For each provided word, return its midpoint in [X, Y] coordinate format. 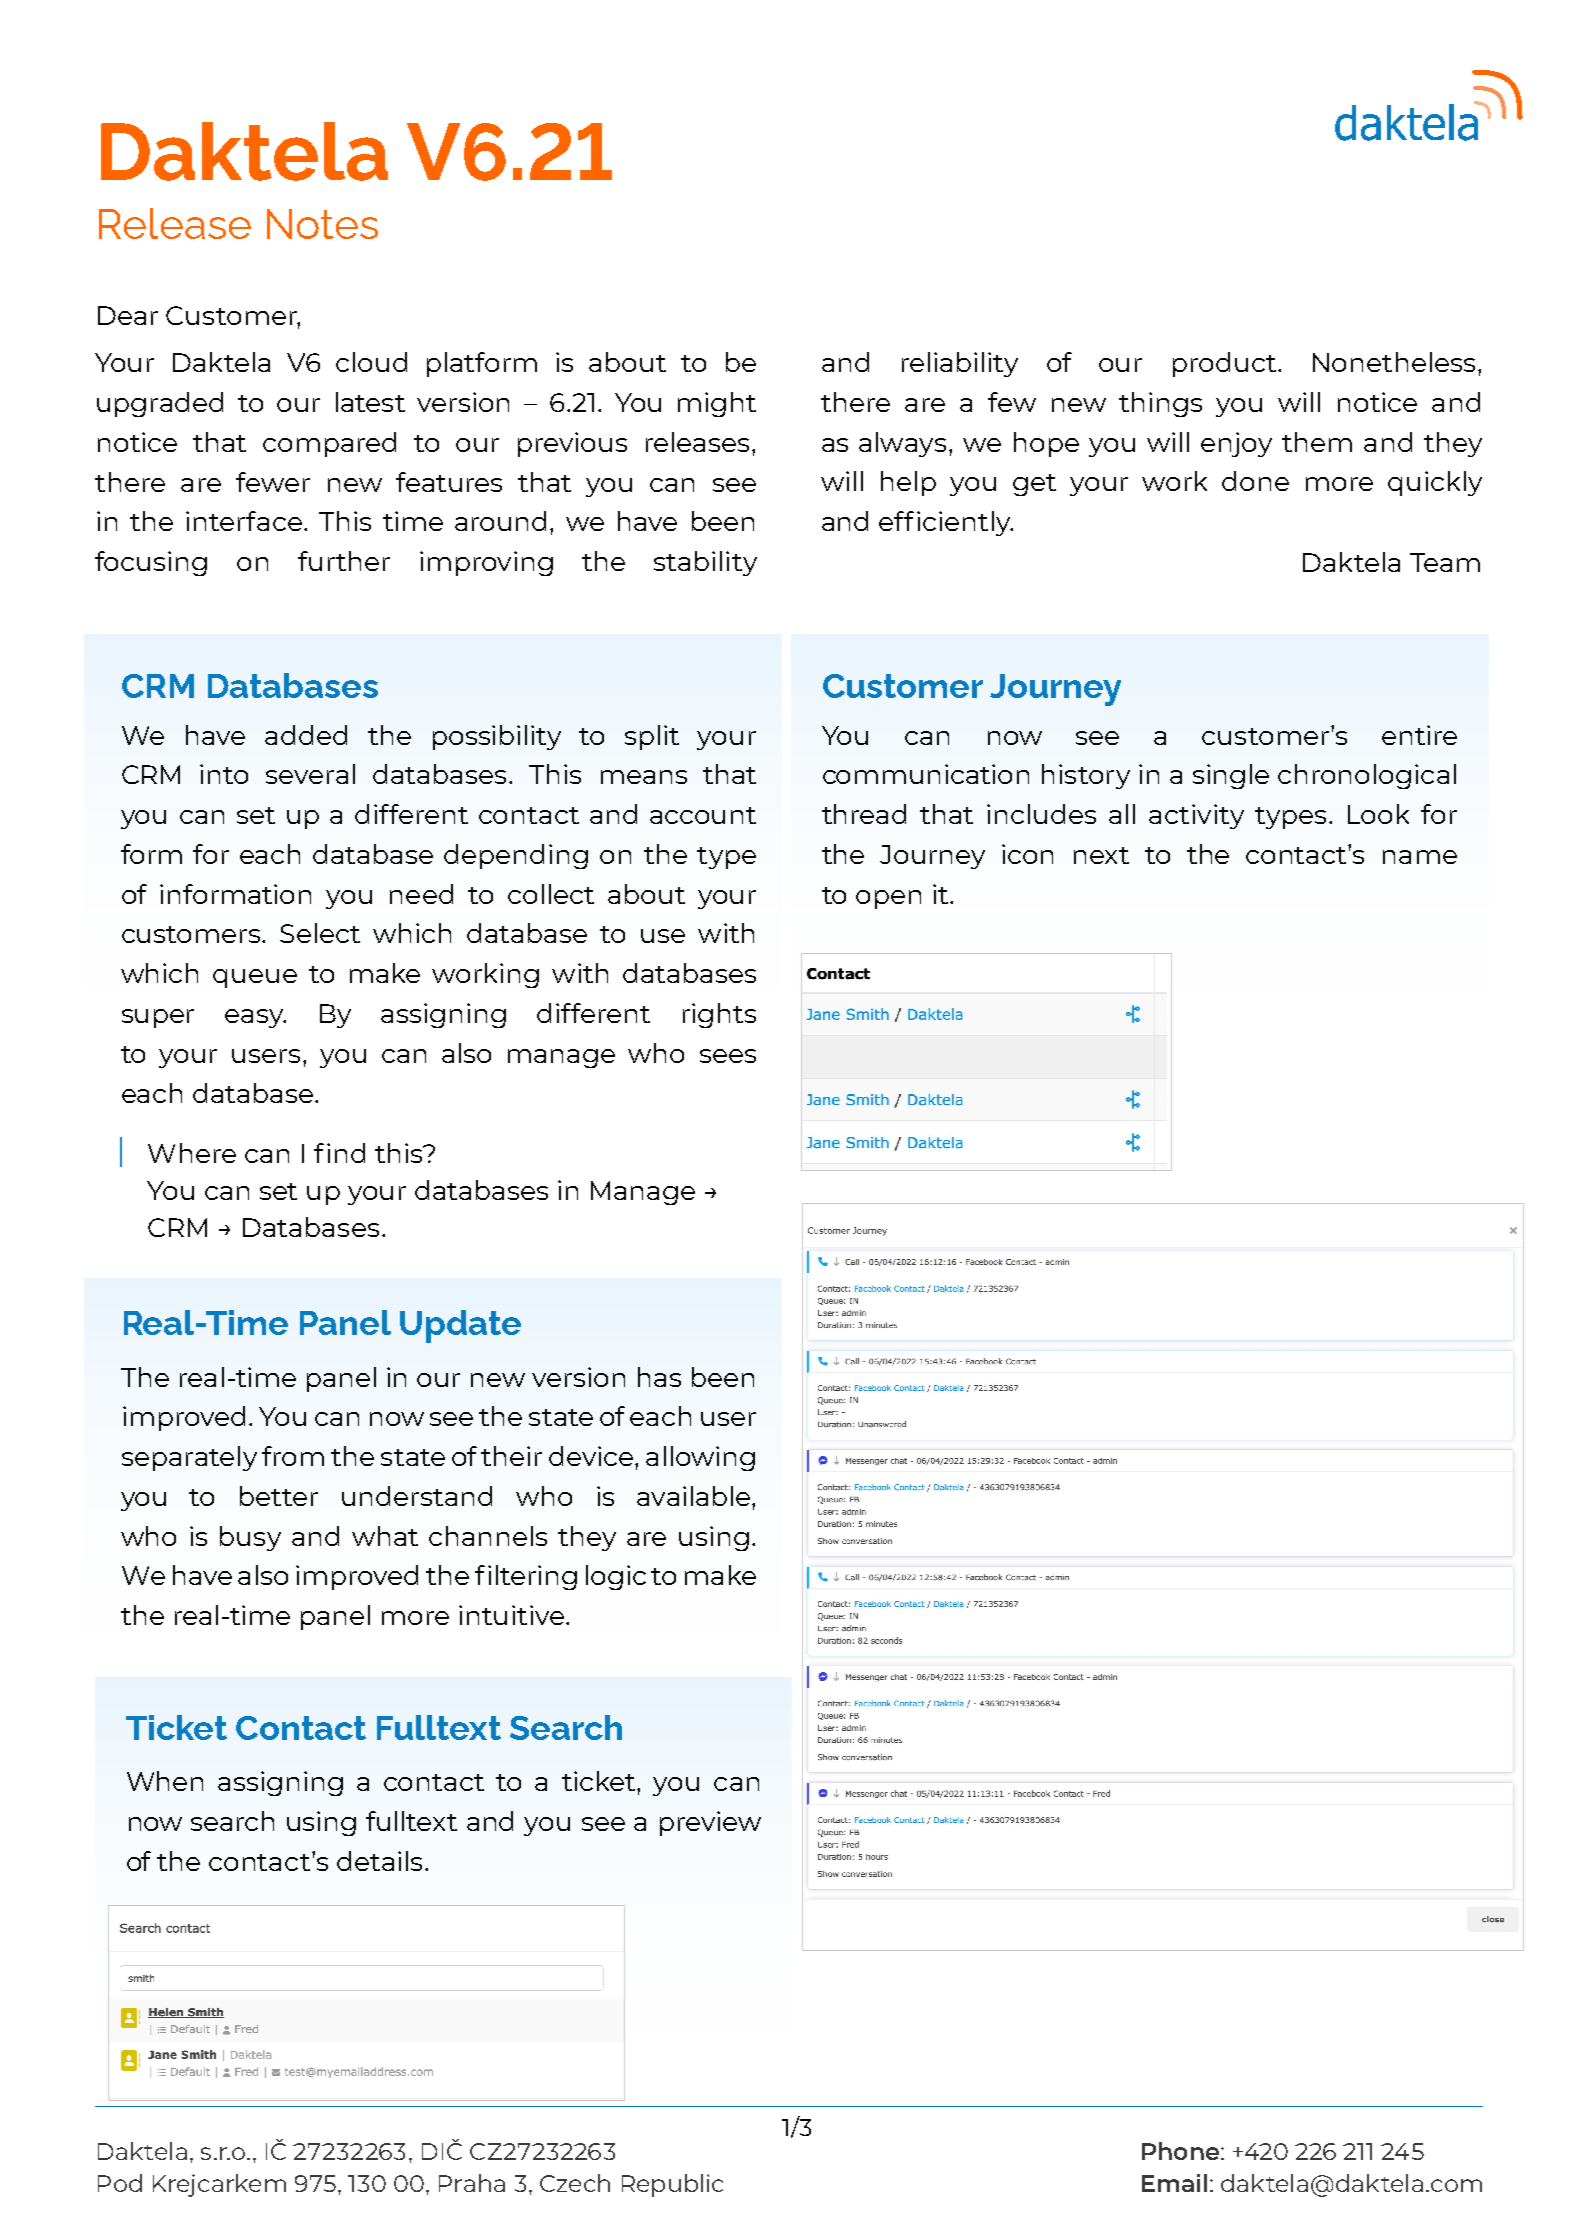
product [1226, 364]
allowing [700, 1458]
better [279, 1496]
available [695, 1496]
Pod [120, 2183]
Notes [322, 224]
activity [1196, 816]
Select [320, 933]
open [888, 899]
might [717, 404]
